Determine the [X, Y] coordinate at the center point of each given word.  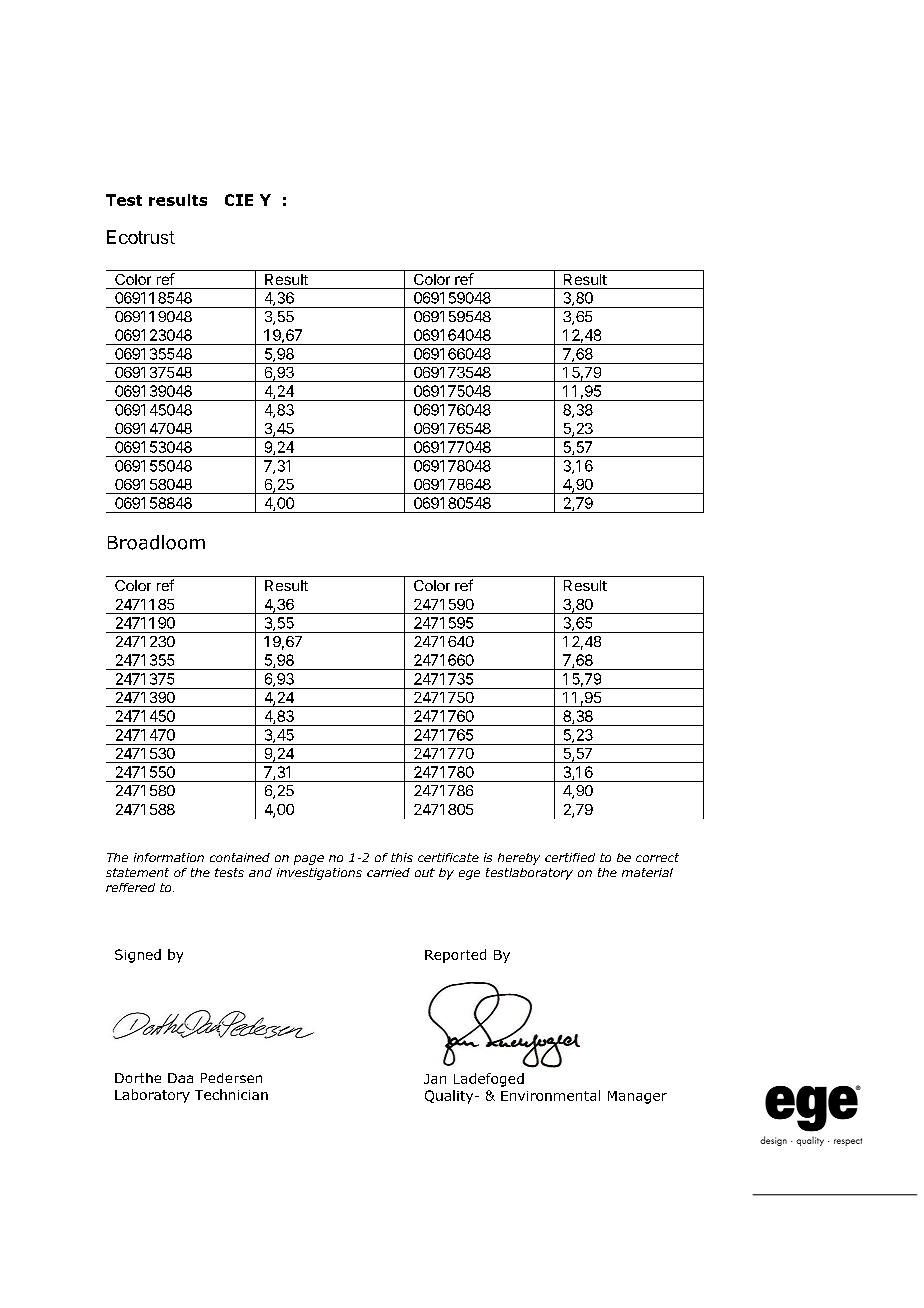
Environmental [550, 1095]
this [402, 857]
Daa [180, 1078]
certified [570, 857]
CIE [239, 200]
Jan [435, 1079]
